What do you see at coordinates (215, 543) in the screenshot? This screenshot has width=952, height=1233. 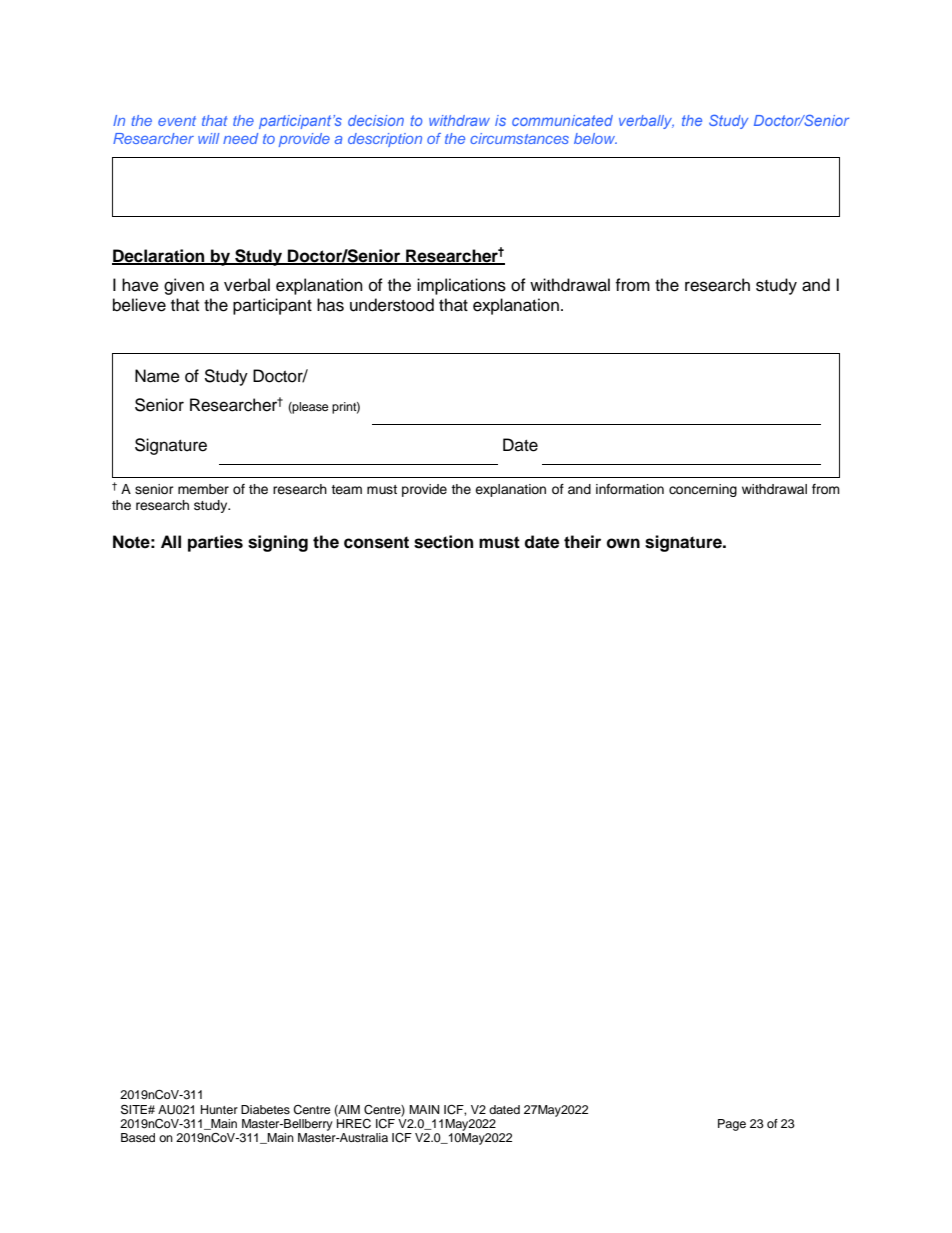 I see `parties` at bounding box center [215, 543].
